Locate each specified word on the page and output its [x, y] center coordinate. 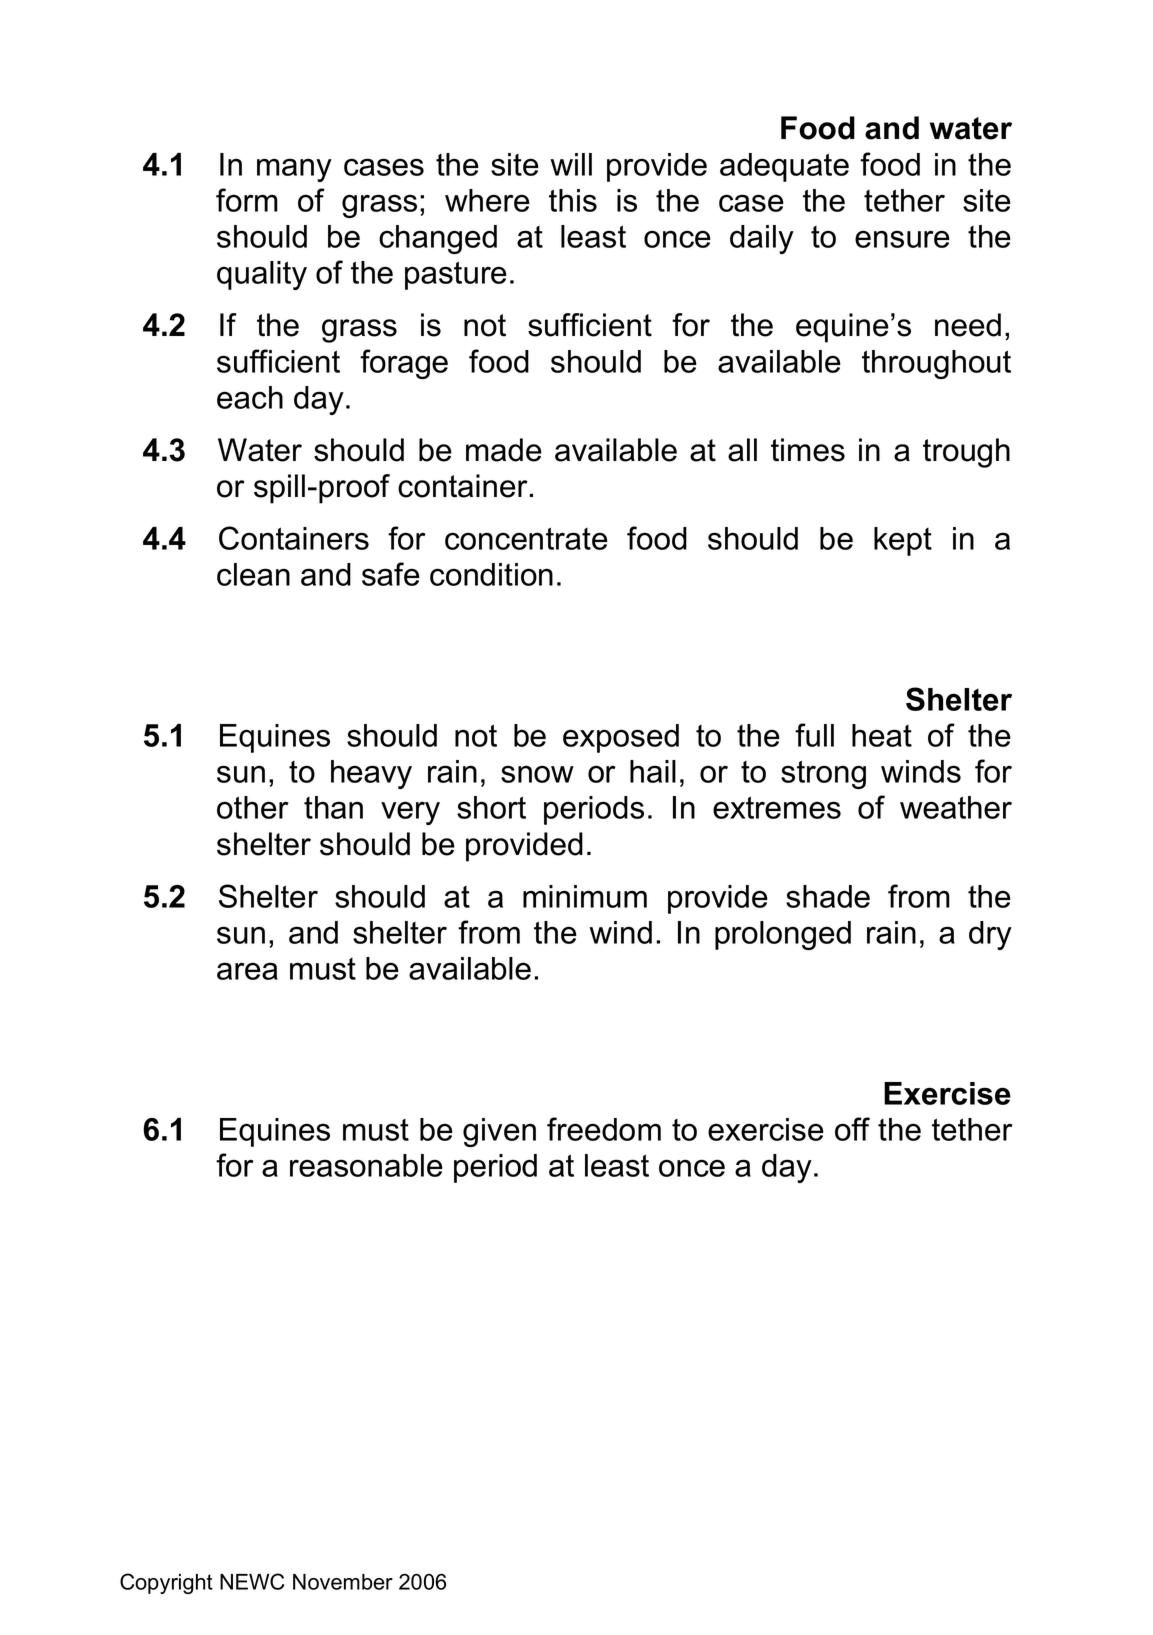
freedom [604, 1129]
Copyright [166, 1583]
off [852, 1129]
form [247, 200]
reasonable [366, 1165]
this [573, 200]
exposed [621, 738]
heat [882, 735]
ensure [902, 239]
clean [253, 574]
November [343, 1582]
